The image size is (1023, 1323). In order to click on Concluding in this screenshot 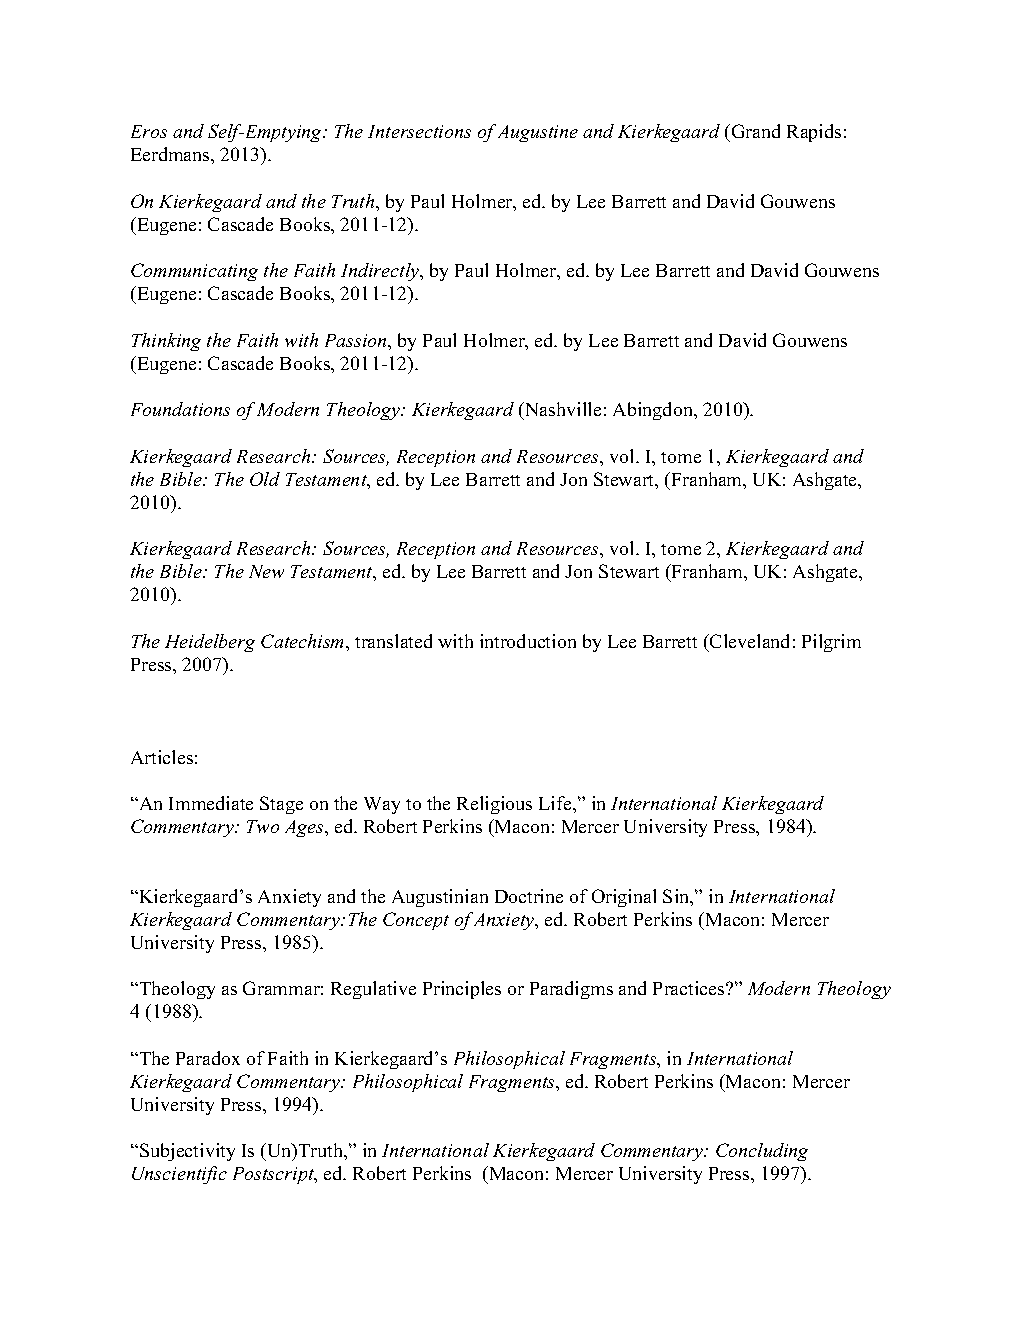, I will do `click(762, 1152)`.
